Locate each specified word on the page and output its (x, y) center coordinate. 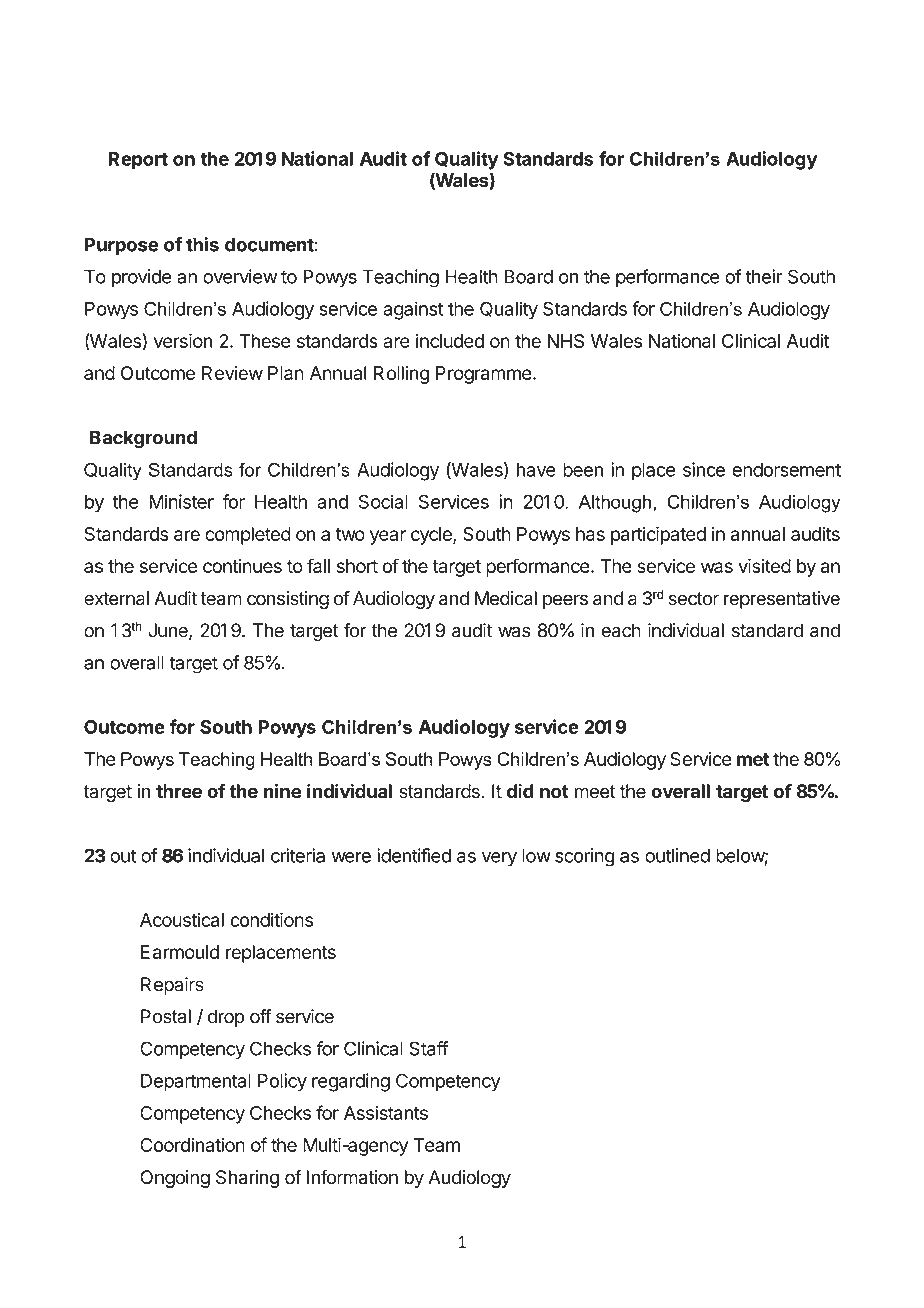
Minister (181, 501)
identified (414, 855)
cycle (432, 536)
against (413, 310)
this (202, 244)
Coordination (192, 1144)
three (179, 791)
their (763, 276)
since (704, 469)
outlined (677, 855)
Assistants (386, 1112)
